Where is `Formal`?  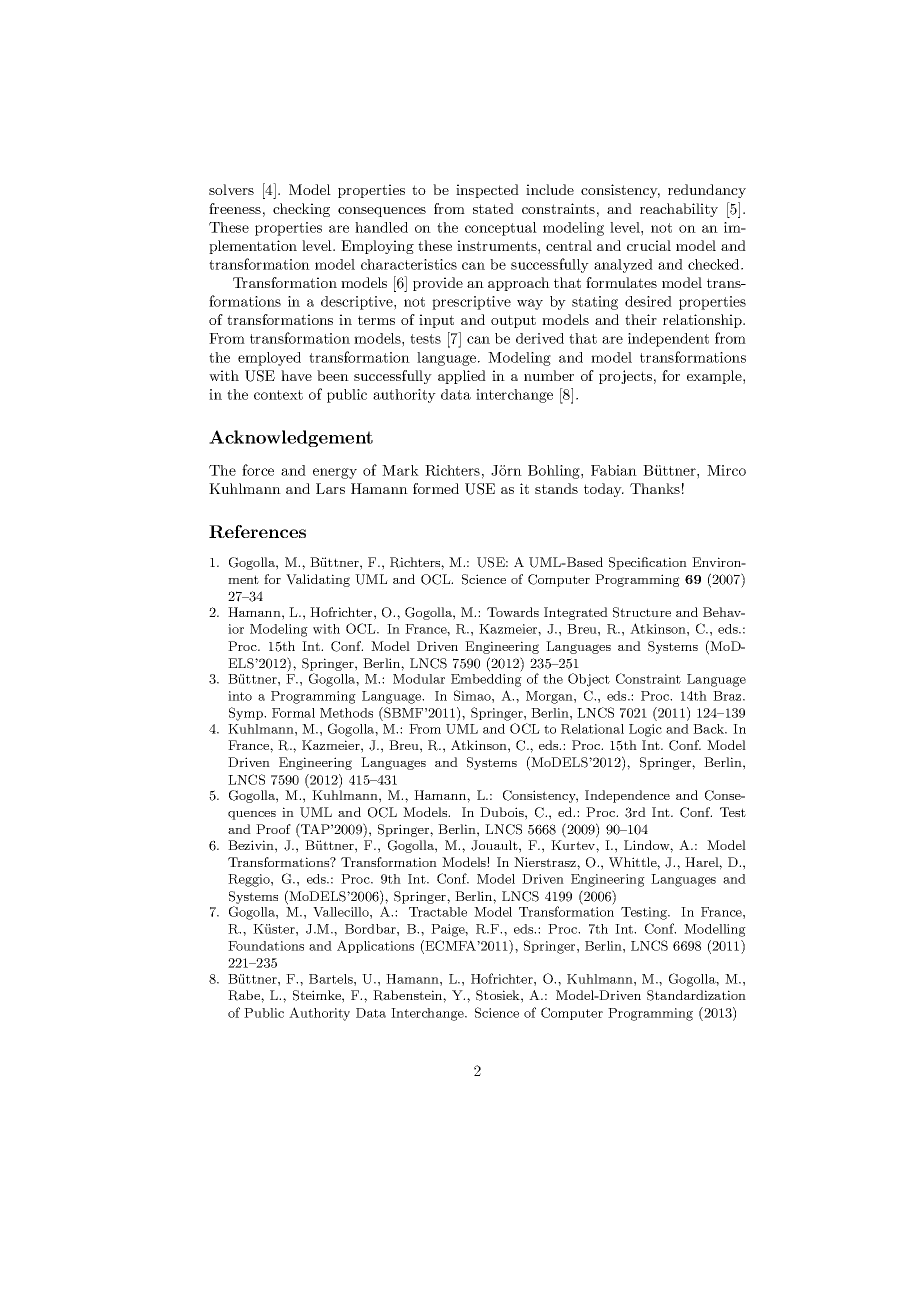
Formal is located at coordinates (293, 713).
